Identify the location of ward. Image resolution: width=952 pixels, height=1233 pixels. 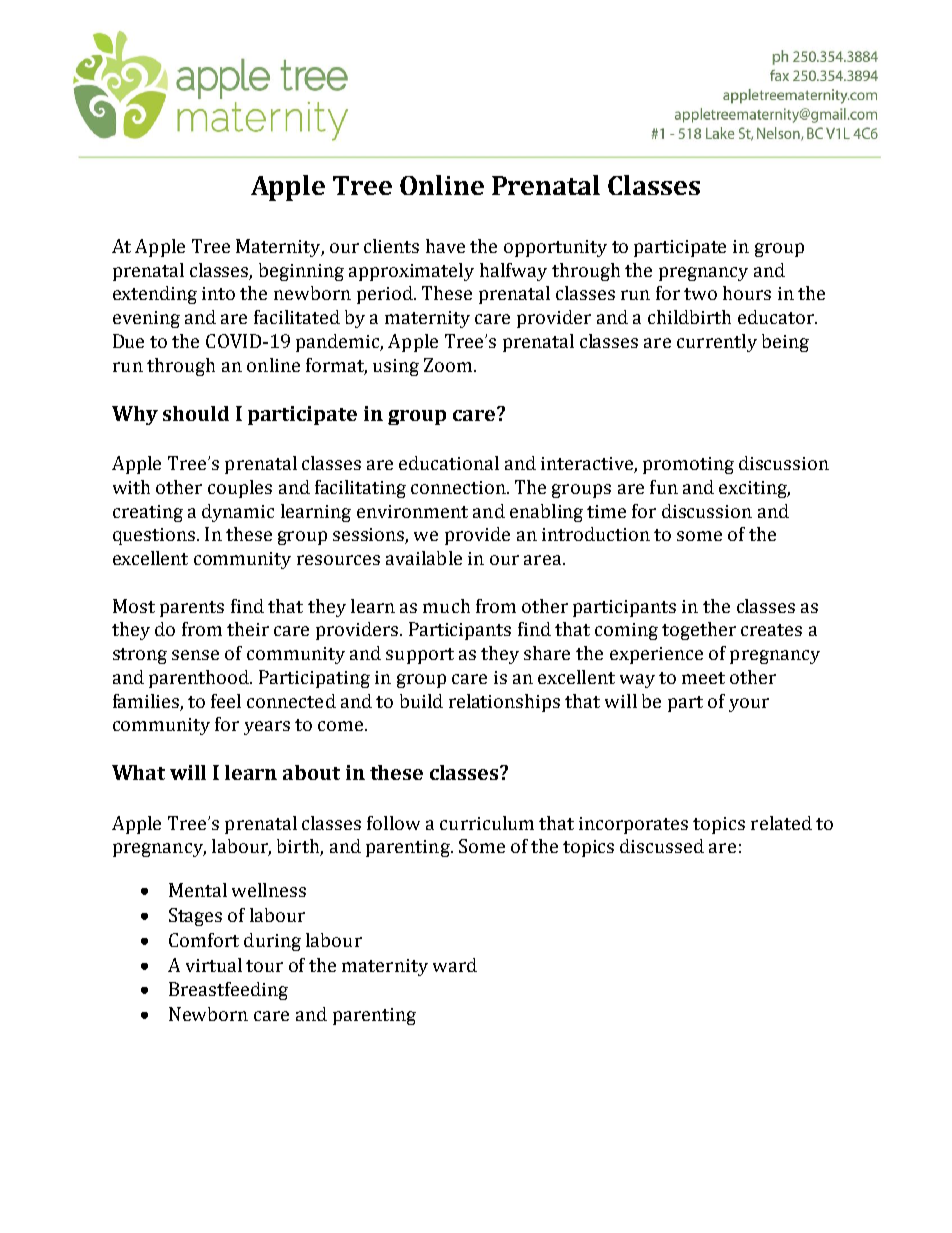
(455, 965).
